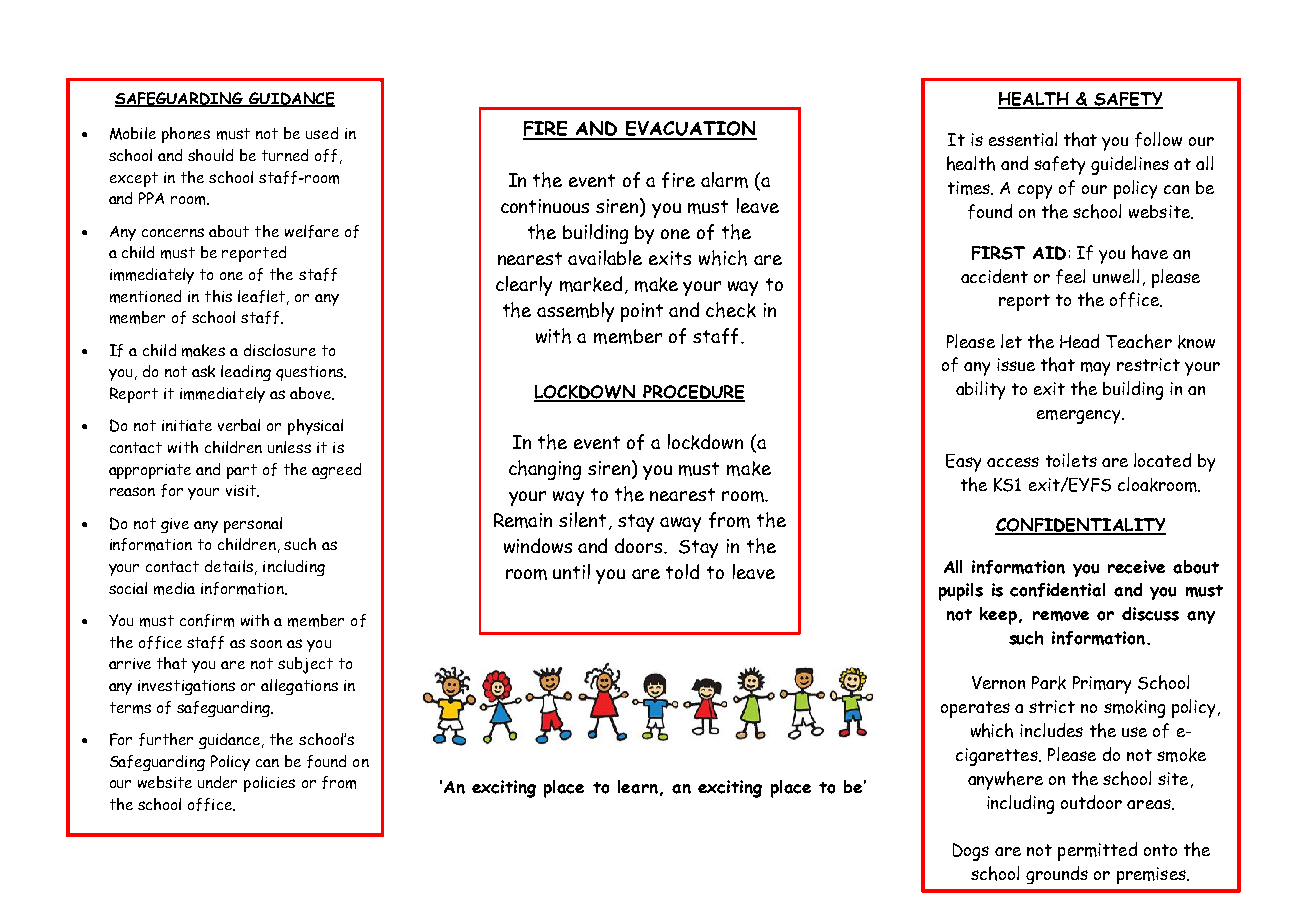  I want to click on point, so click(642, 312).
